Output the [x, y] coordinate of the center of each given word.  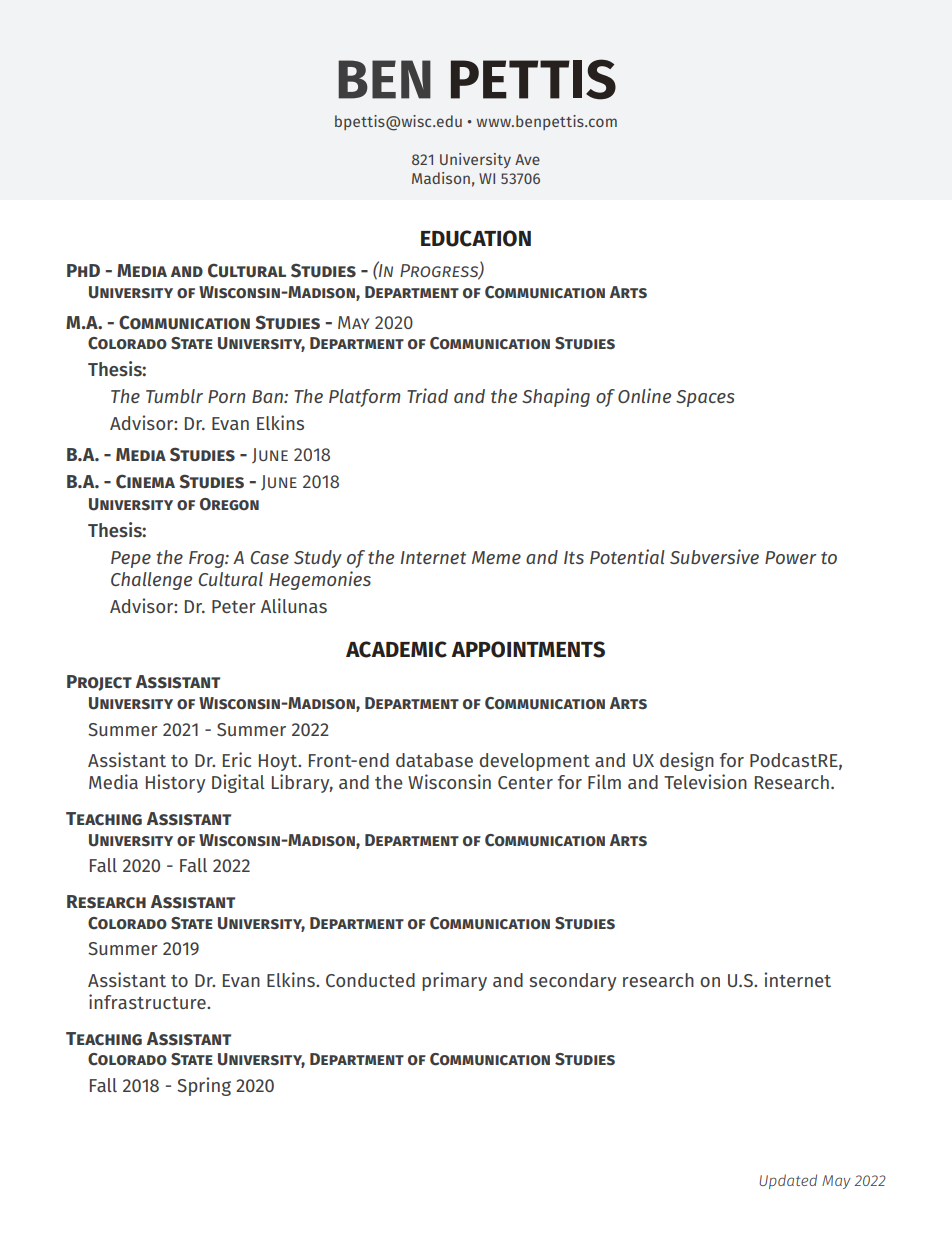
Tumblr [174, 396]
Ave [527, 159]
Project [99, 683]
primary [454, 981]
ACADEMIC [396, 649]
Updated [788, 1181]
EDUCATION [476, 238]
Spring [204, 1086]
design [687, 761]
